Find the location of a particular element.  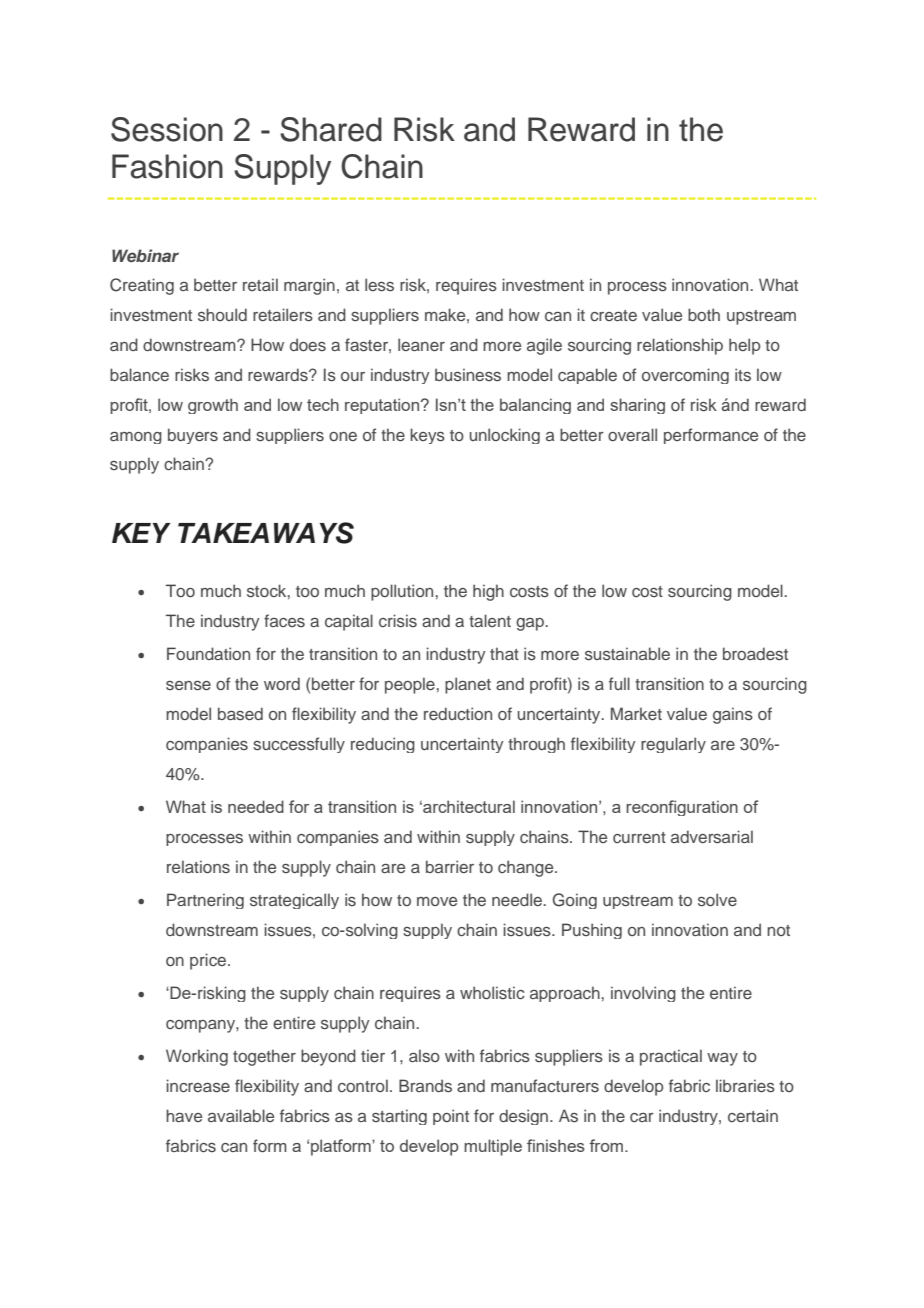

Shared is located at coordinates (331, 129).
